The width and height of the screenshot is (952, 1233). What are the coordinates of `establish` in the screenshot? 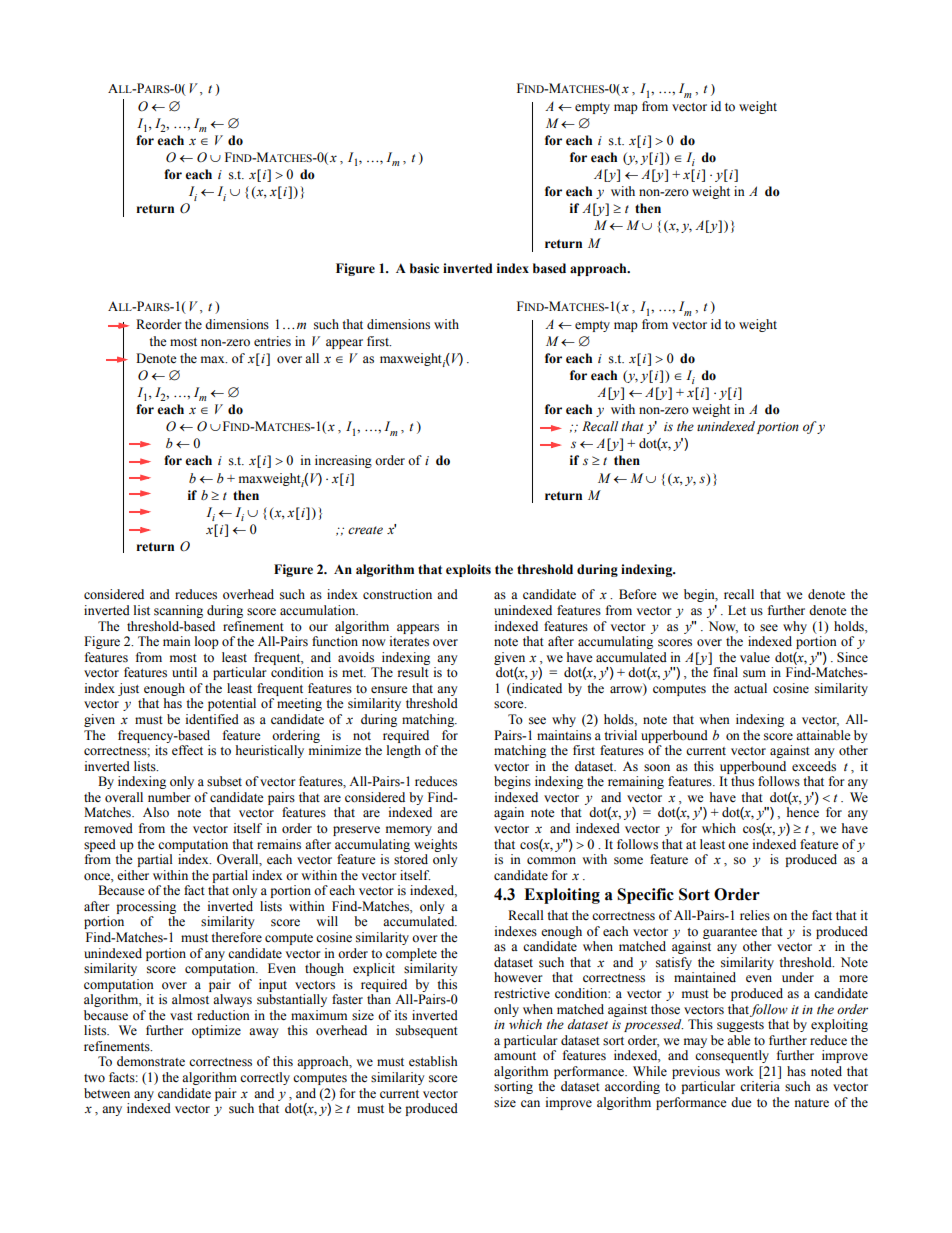 It's located at (433, 1061).
